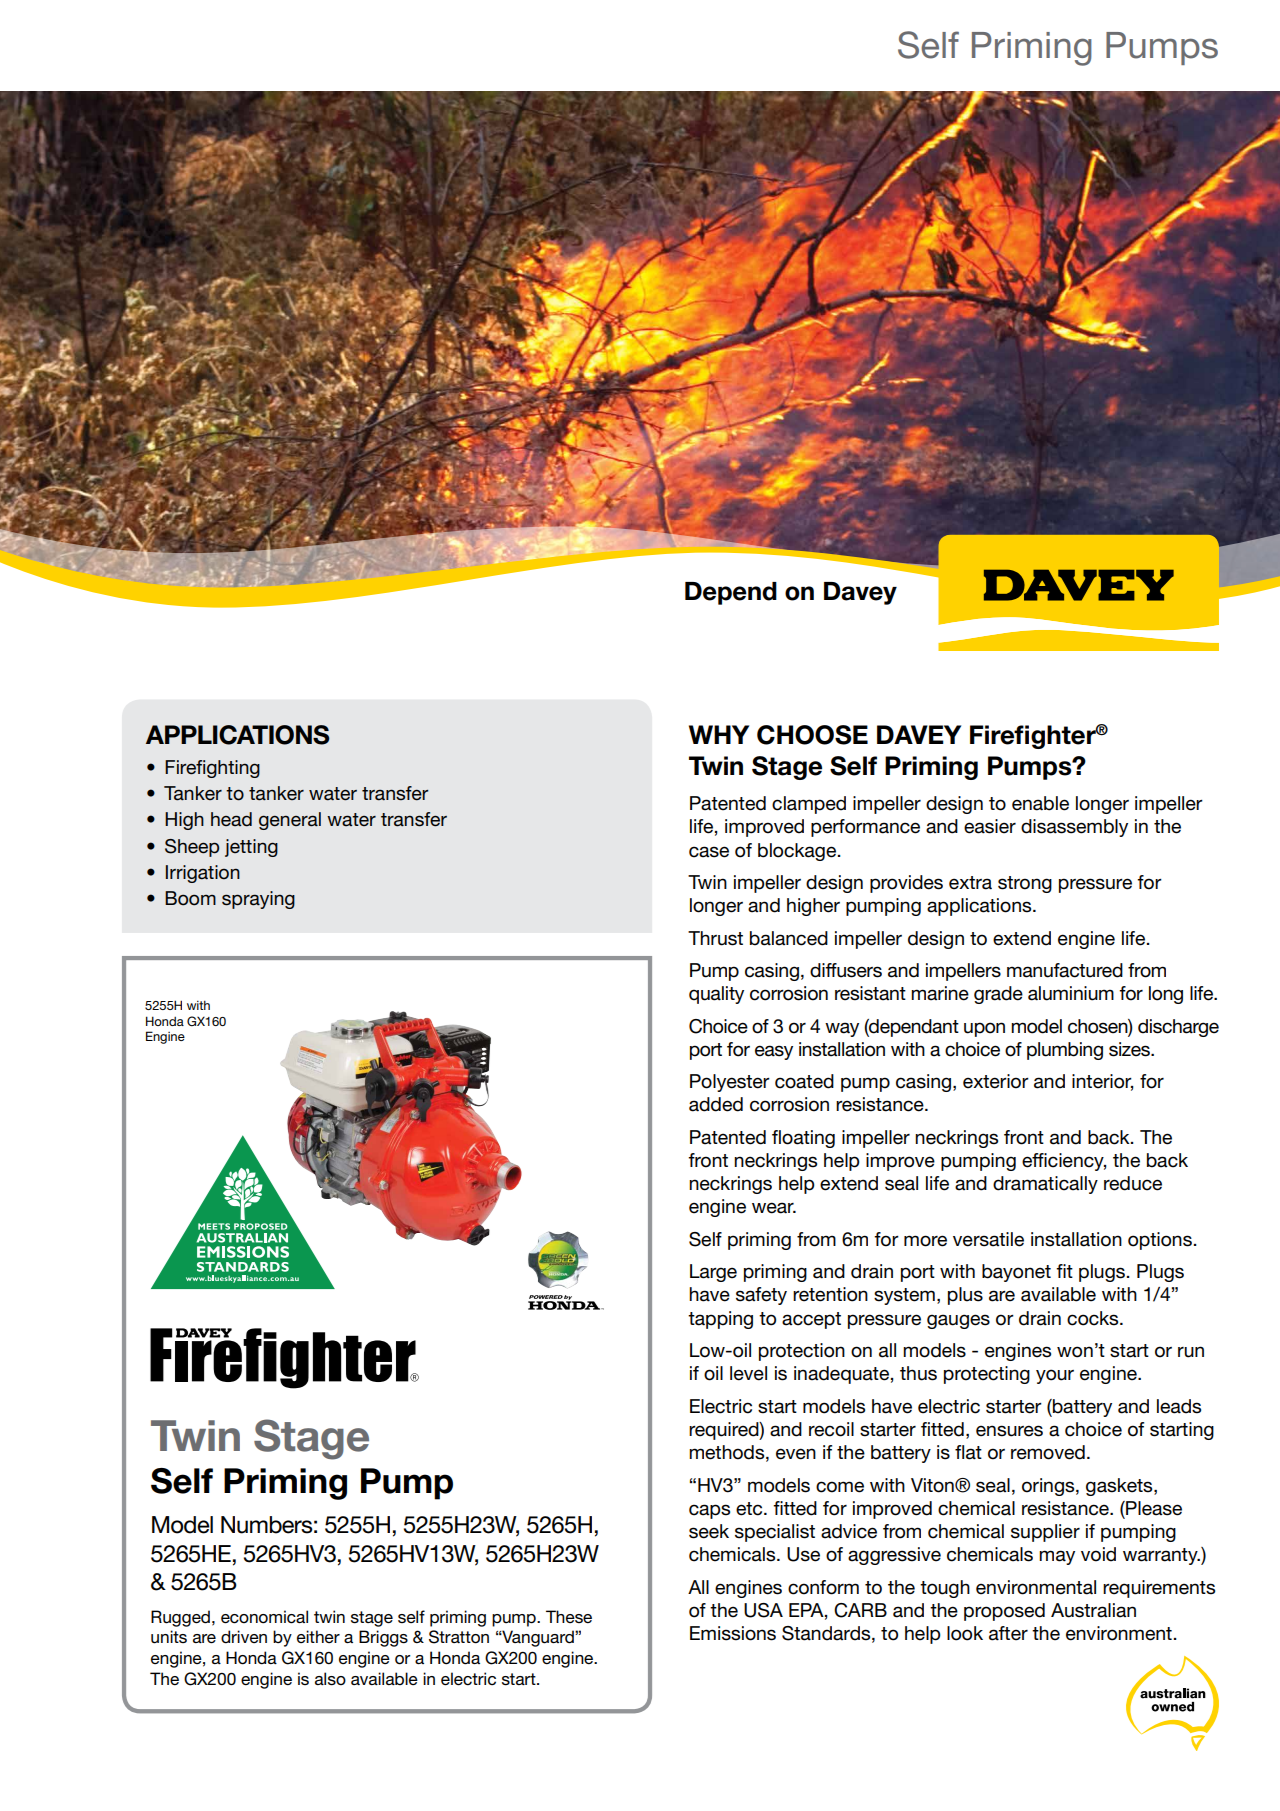 This page has width=1280, height=1811. I want to click on dramatically, so click(1045, 1185).
